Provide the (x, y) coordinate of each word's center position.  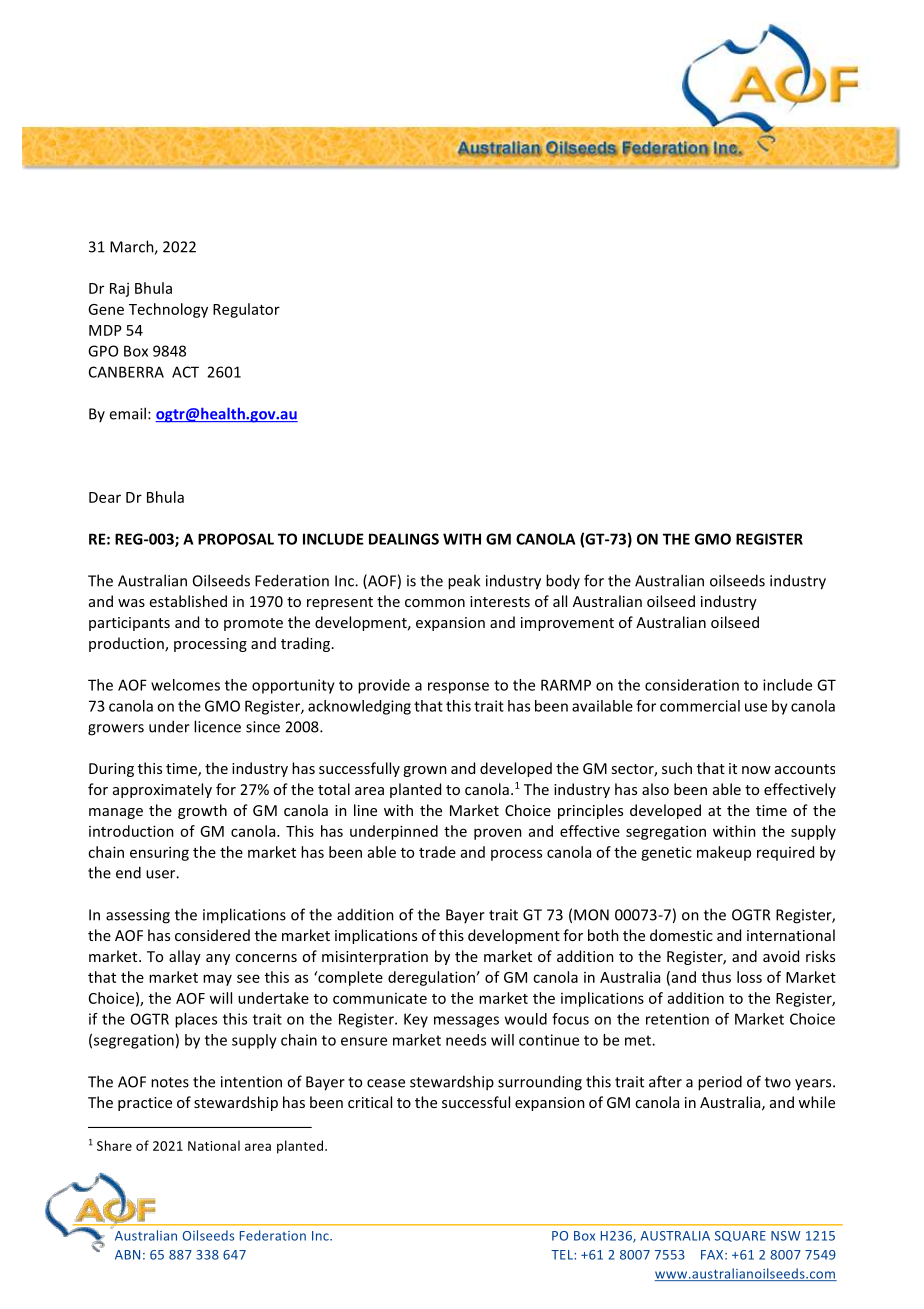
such (677, 768)
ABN (127, 1255)
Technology (168, 310)
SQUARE (740, 1236)
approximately (162, 790)
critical (370, 1102)
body (563, 581)
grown (425, 771)
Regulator (246, 310)
